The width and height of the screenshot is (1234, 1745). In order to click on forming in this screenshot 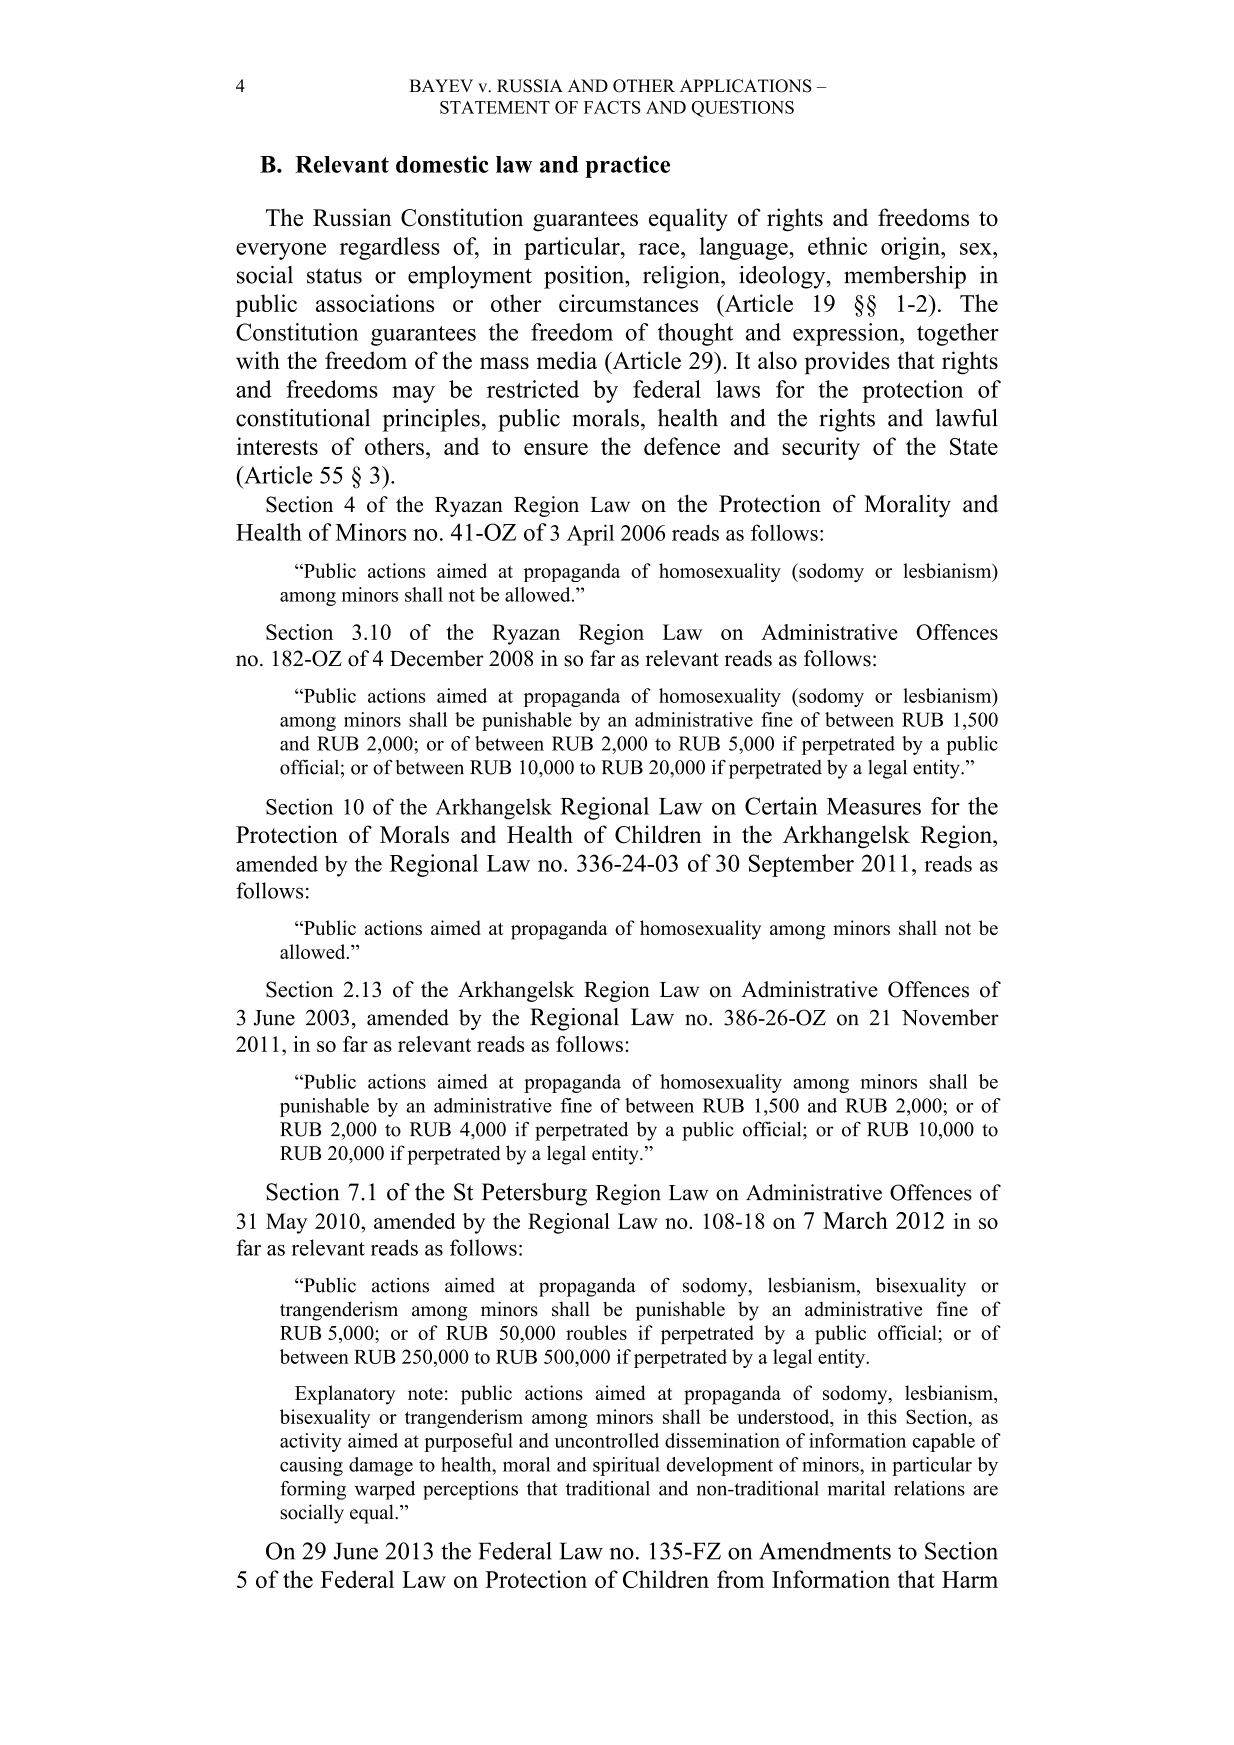, I will do `click(313, 1490)`.
